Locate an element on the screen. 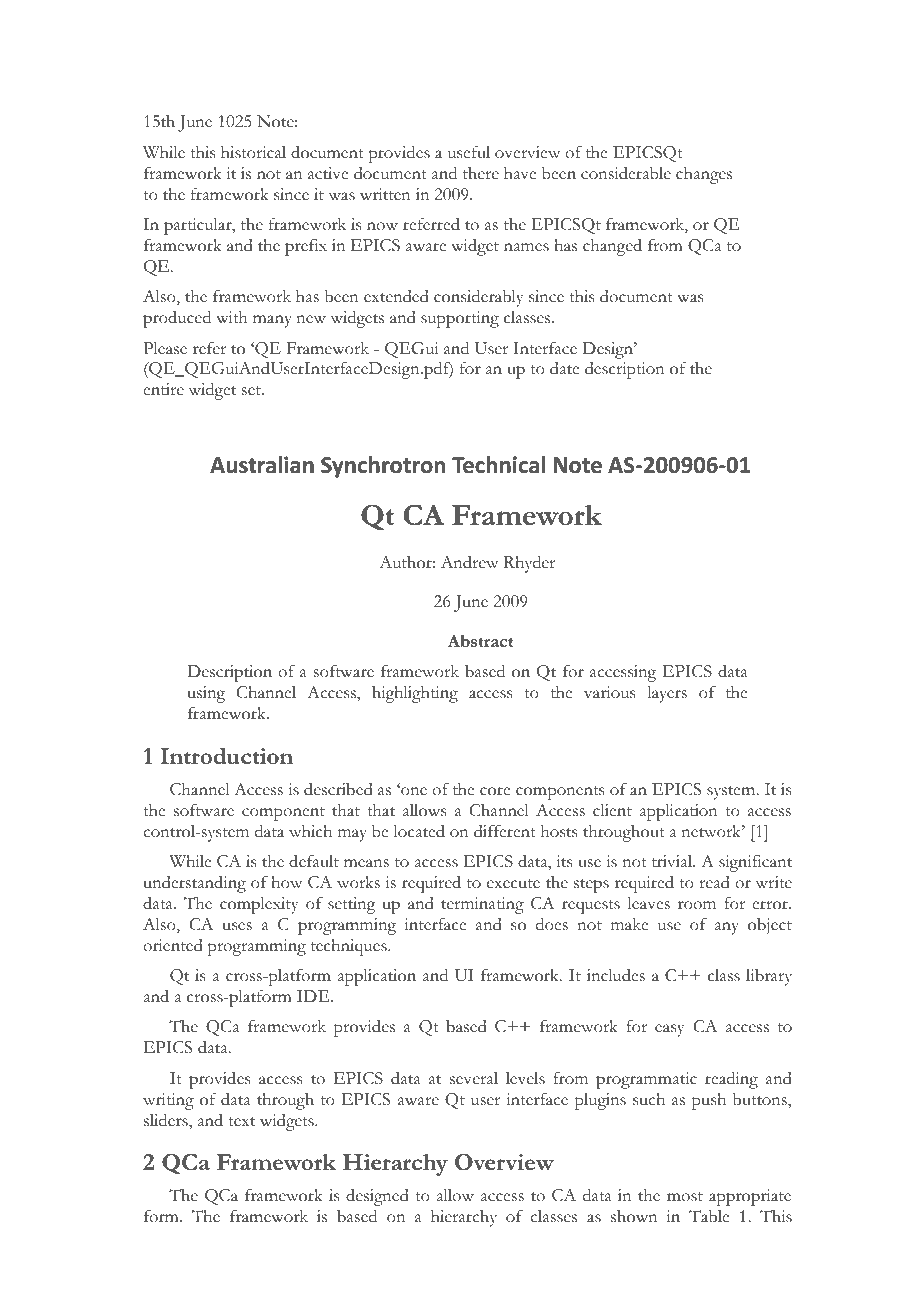  using is located at coordinates (206, 694).
